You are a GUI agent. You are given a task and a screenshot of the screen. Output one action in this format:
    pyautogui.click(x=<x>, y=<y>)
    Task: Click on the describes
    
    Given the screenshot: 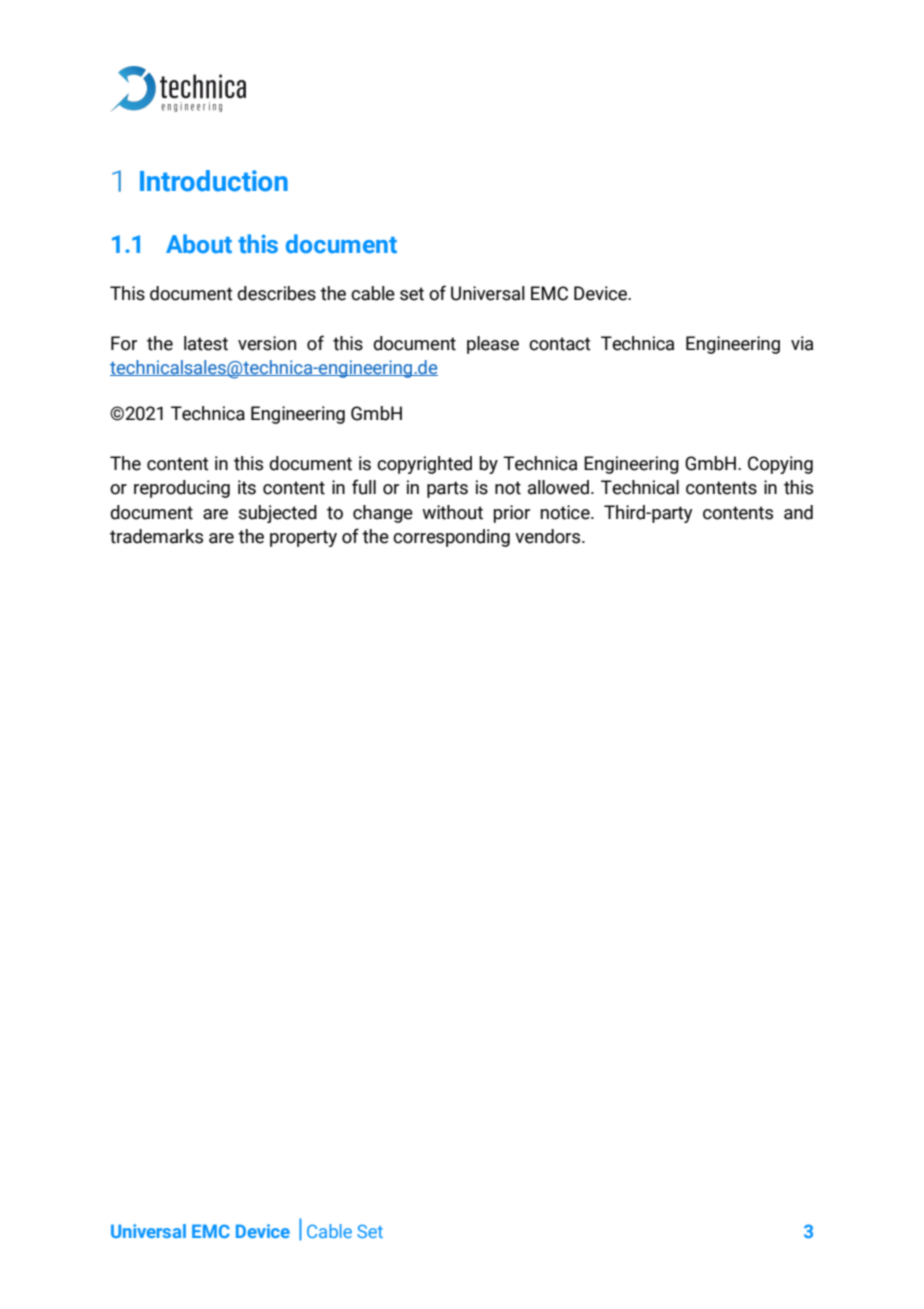 What is the action you would take?
    pyautogui.click(x=276, y=293)
